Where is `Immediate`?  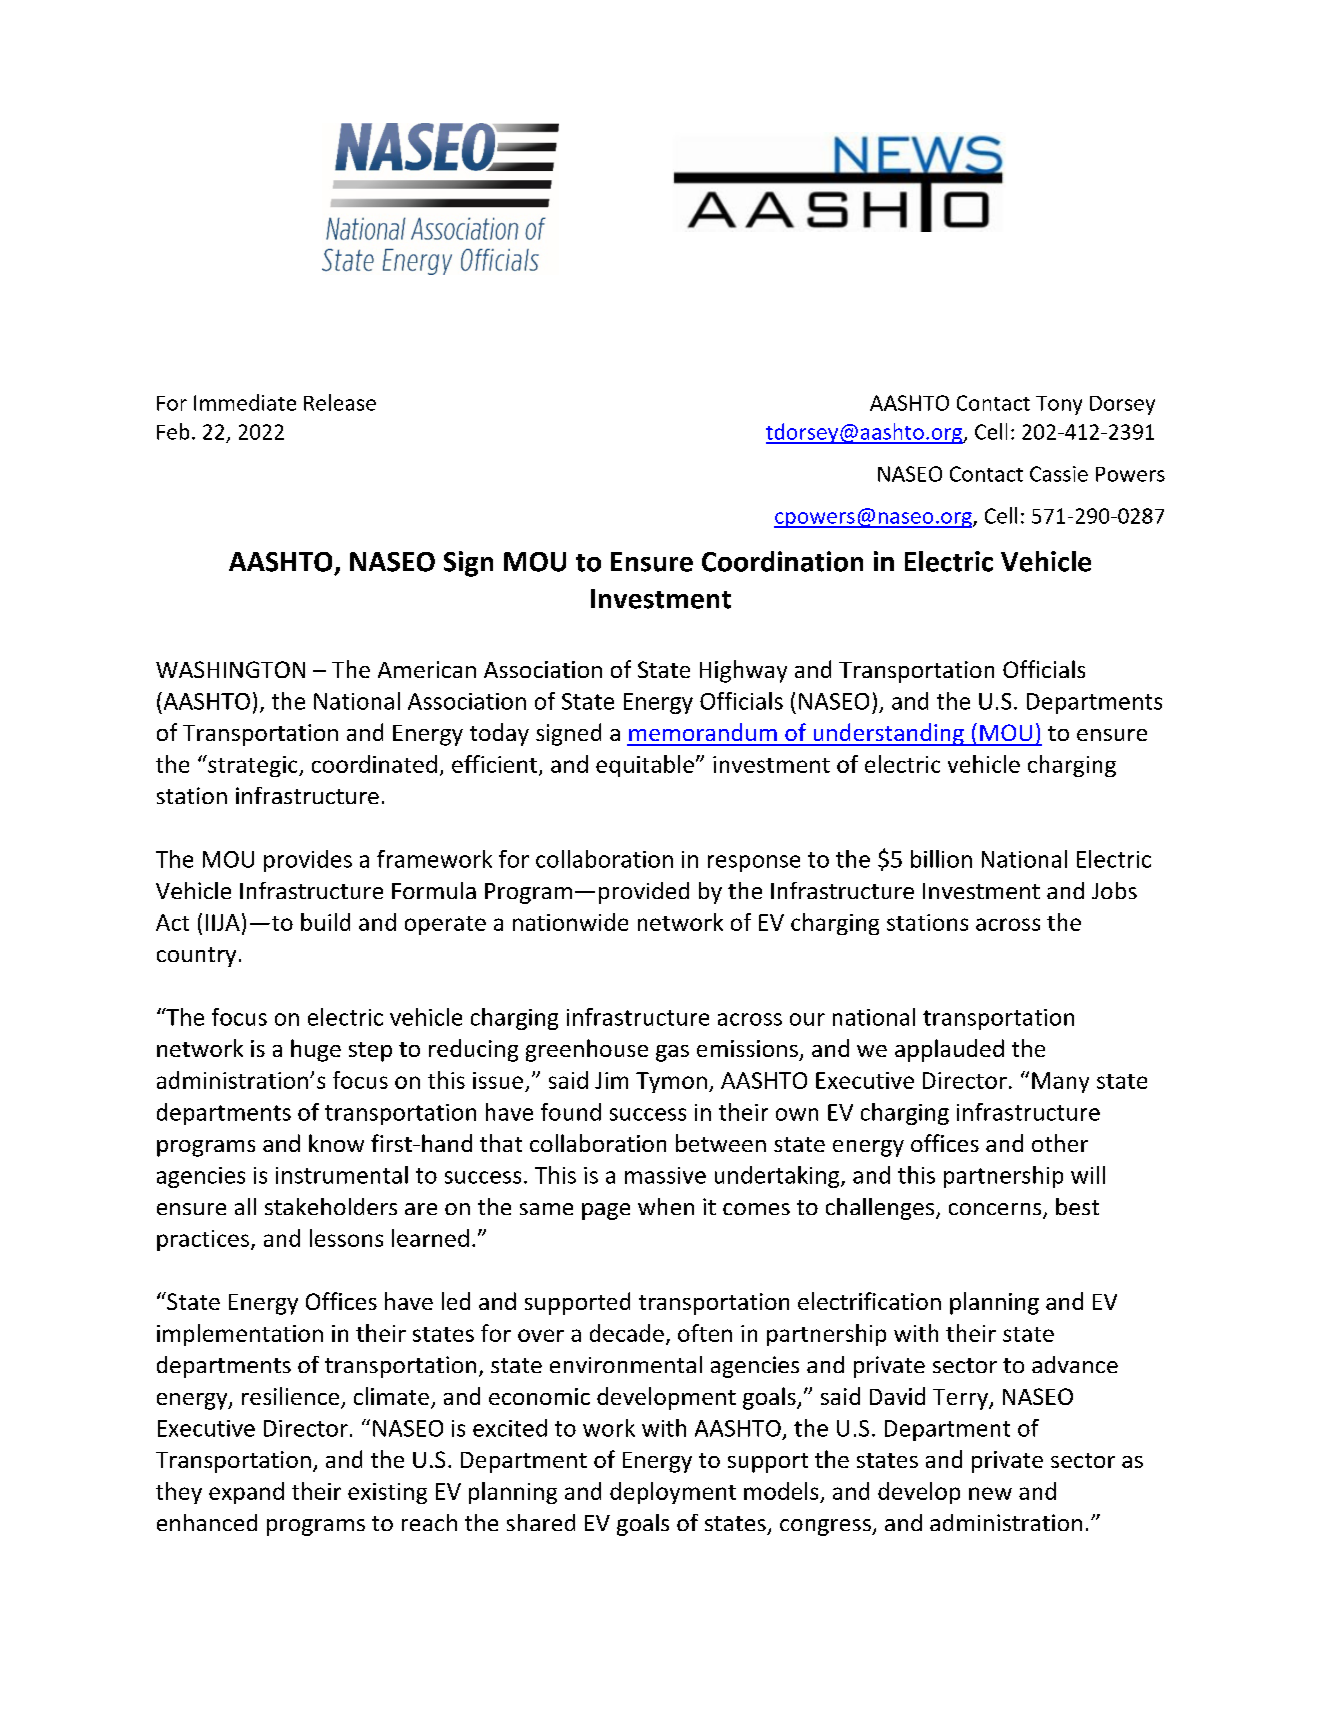 Immediate is located at coordinates (245, 402).
